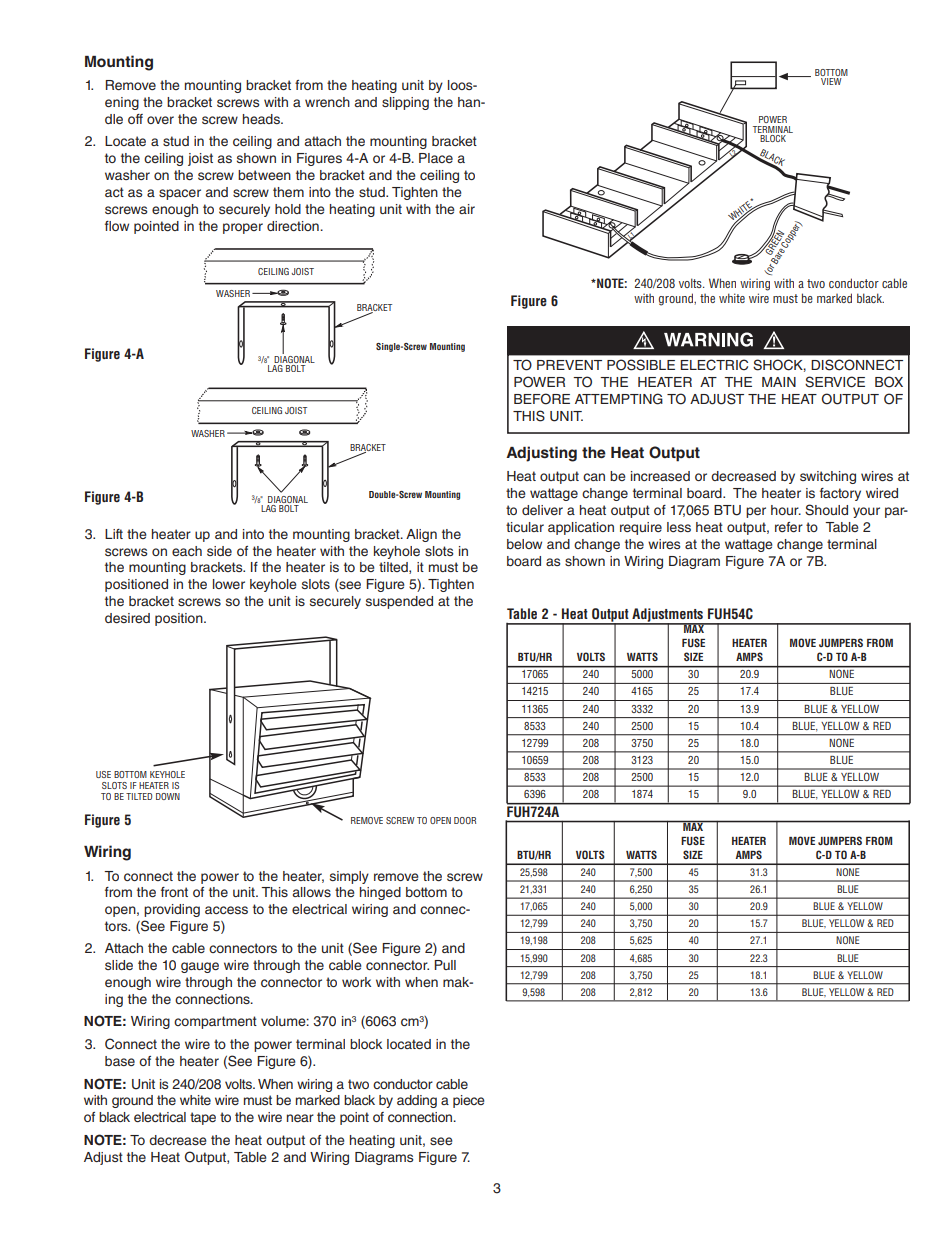 This document has width=952, height=1233. Describe the element at coordinates (243, 228) in the document. I see `proper` at that location.
